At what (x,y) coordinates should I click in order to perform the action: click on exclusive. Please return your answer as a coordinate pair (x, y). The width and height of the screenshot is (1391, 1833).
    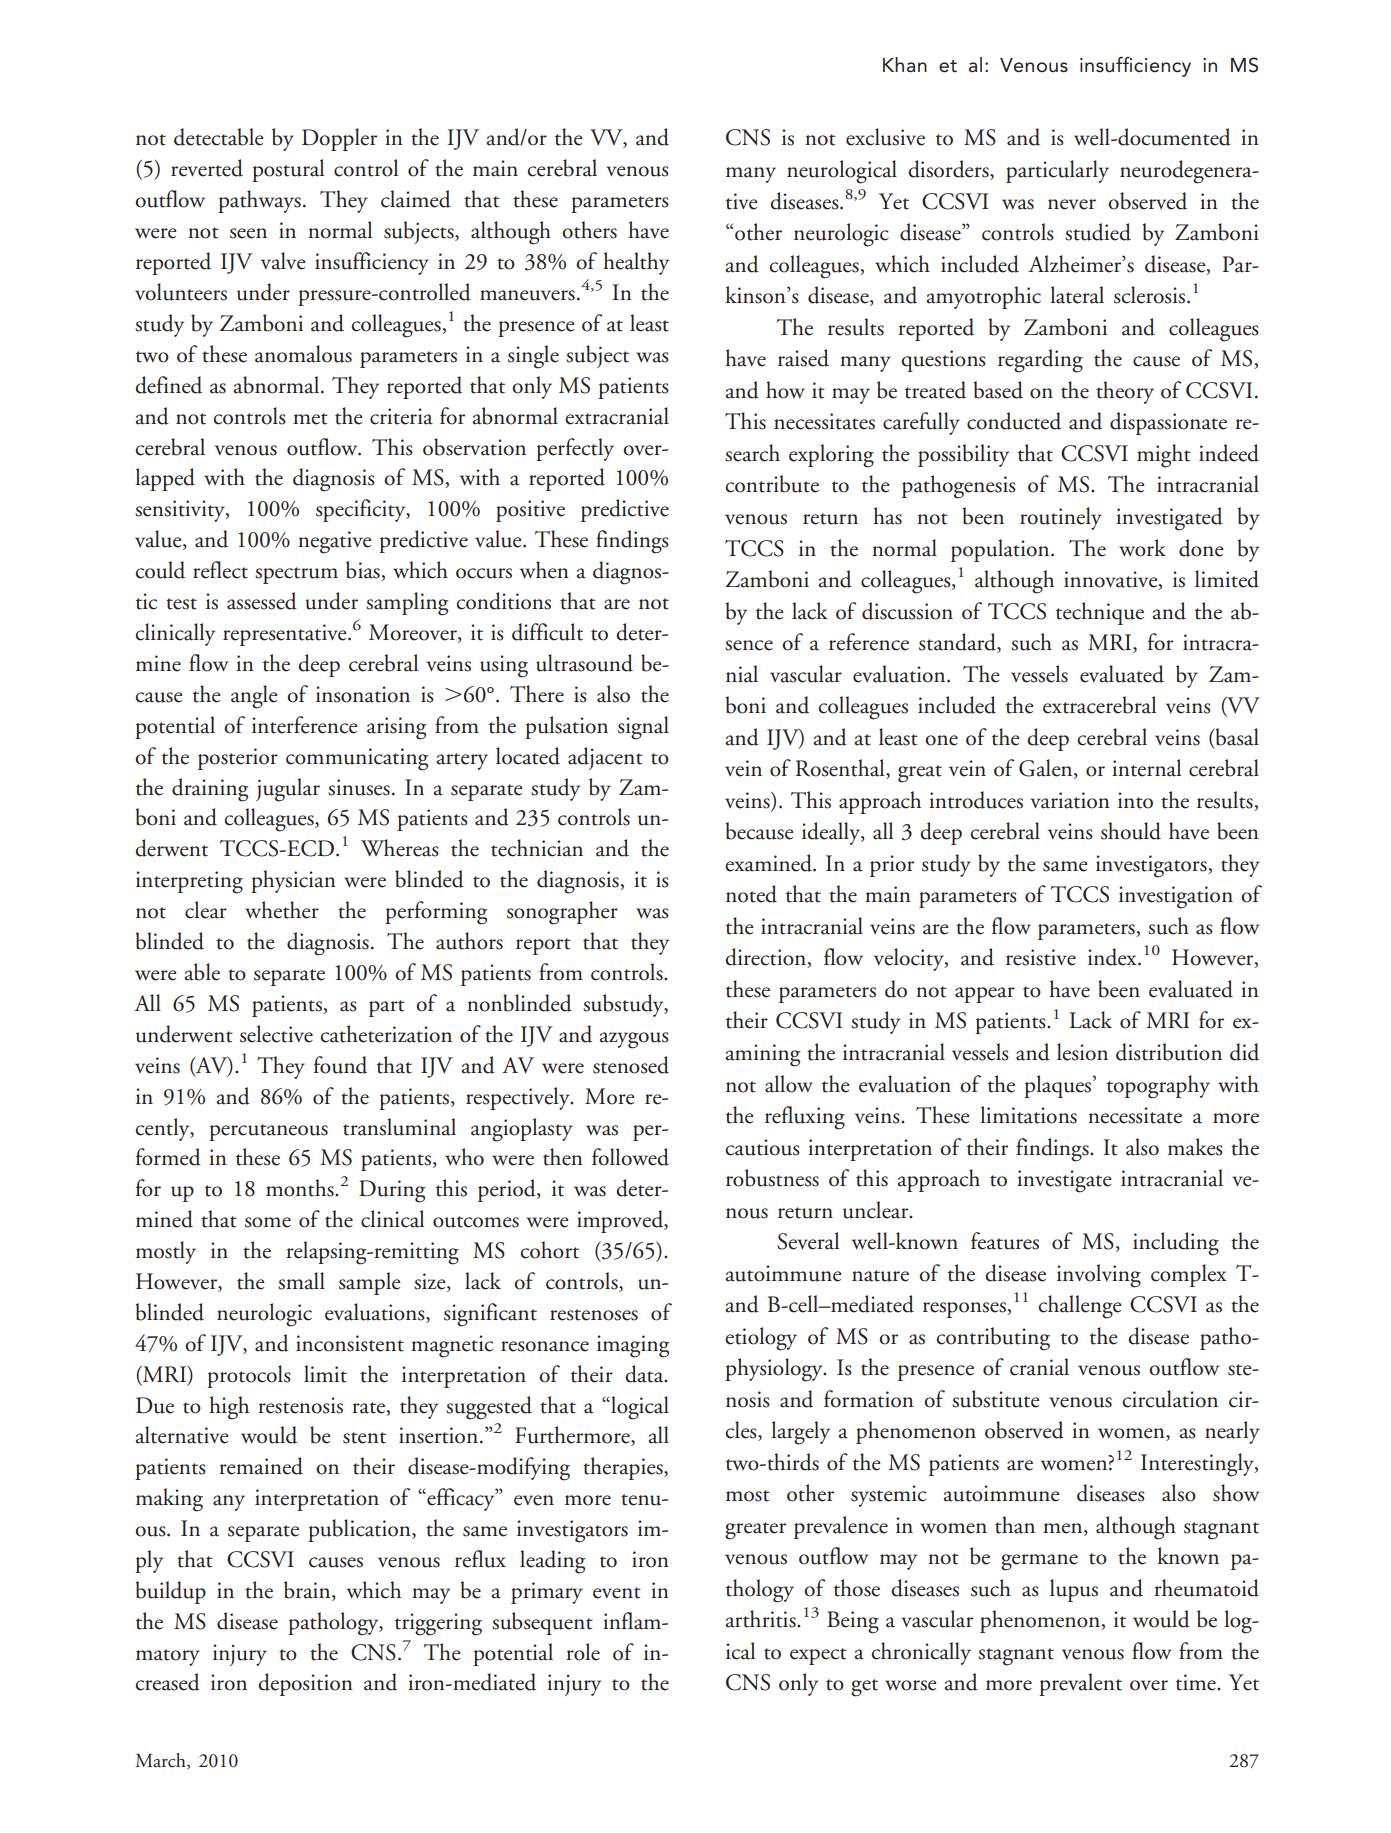
    Looking at the image, I should click on (885, 137).
